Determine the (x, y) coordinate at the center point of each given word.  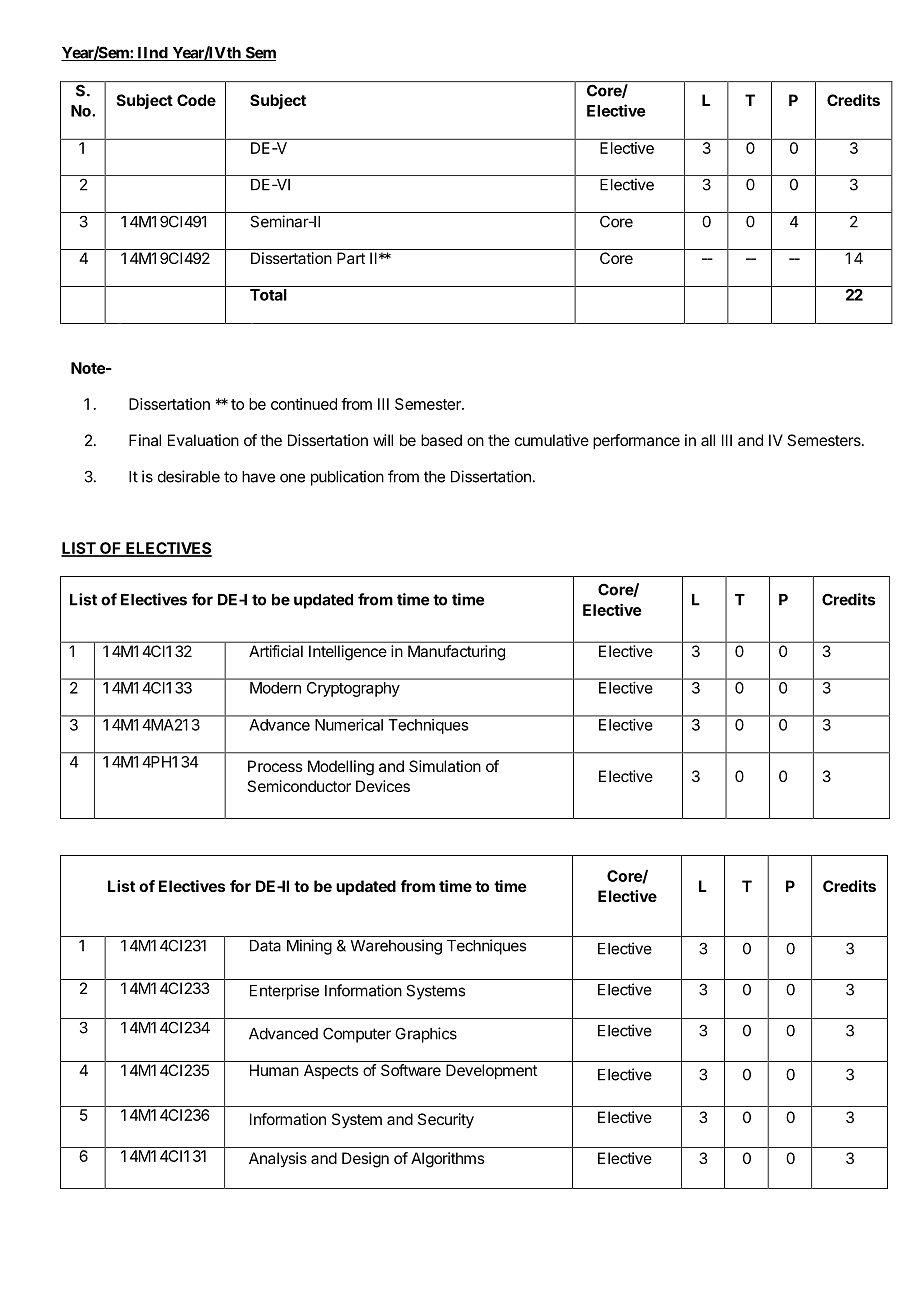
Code (196, 100)
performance (636, 442)
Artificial (276, 651)
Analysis (278, 1159)
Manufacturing (456, 653)
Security (446, 1121)
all (708, 440)
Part (351, 258)
